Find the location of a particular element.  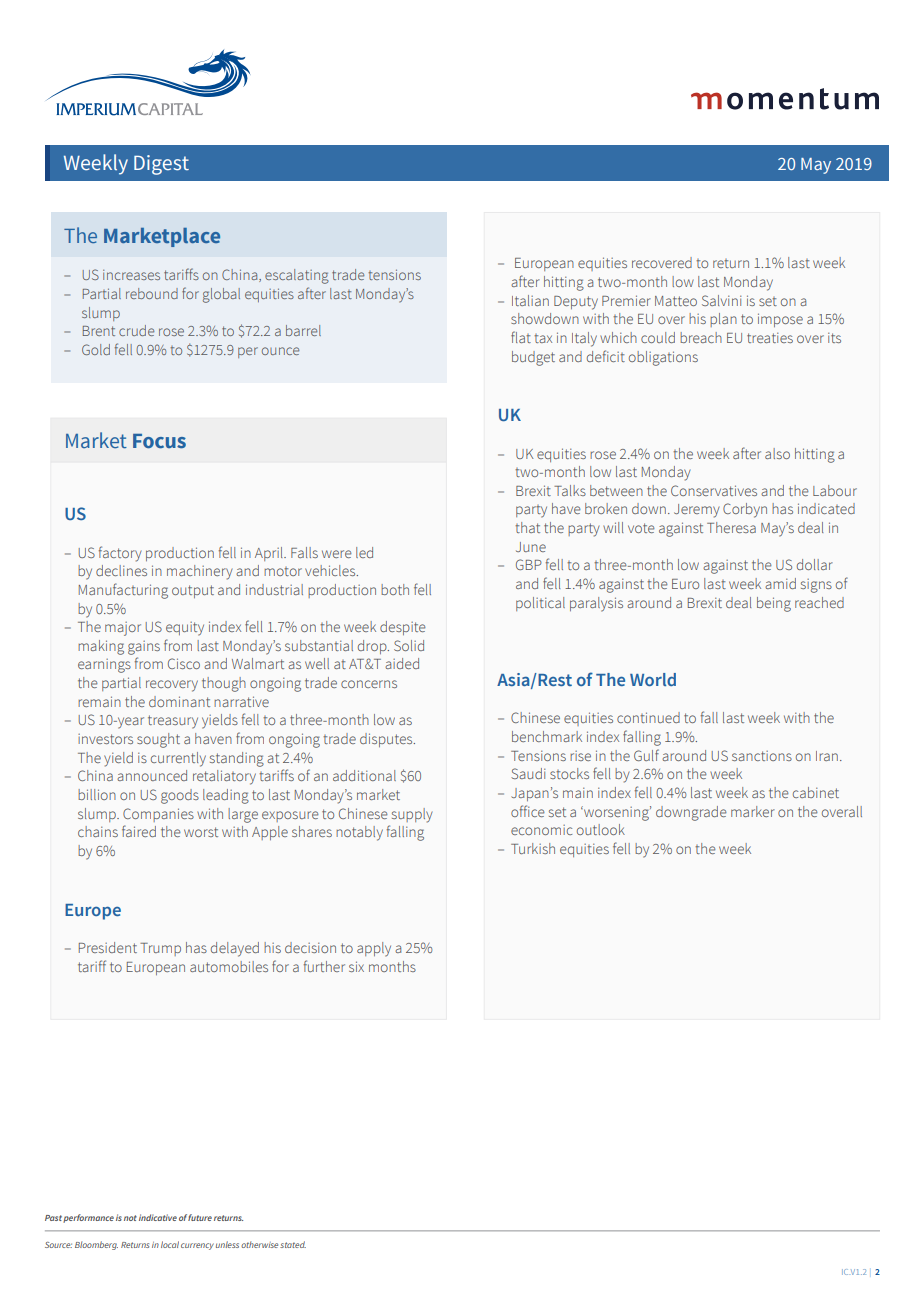

otherwise is located at coordinates (259, 1244).
